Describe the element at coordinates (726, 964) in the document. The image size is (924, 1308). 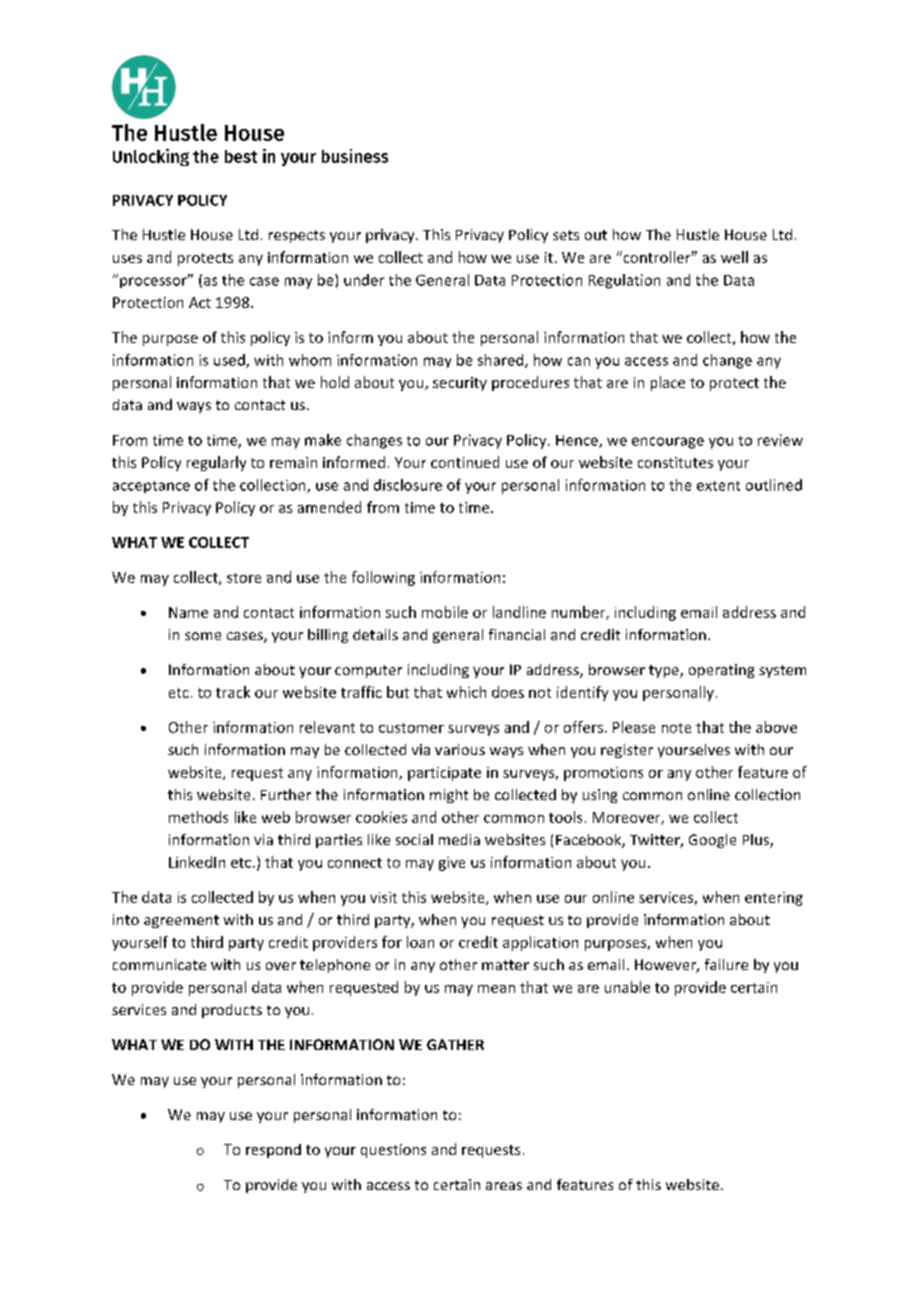
I see `failure` at that location.
